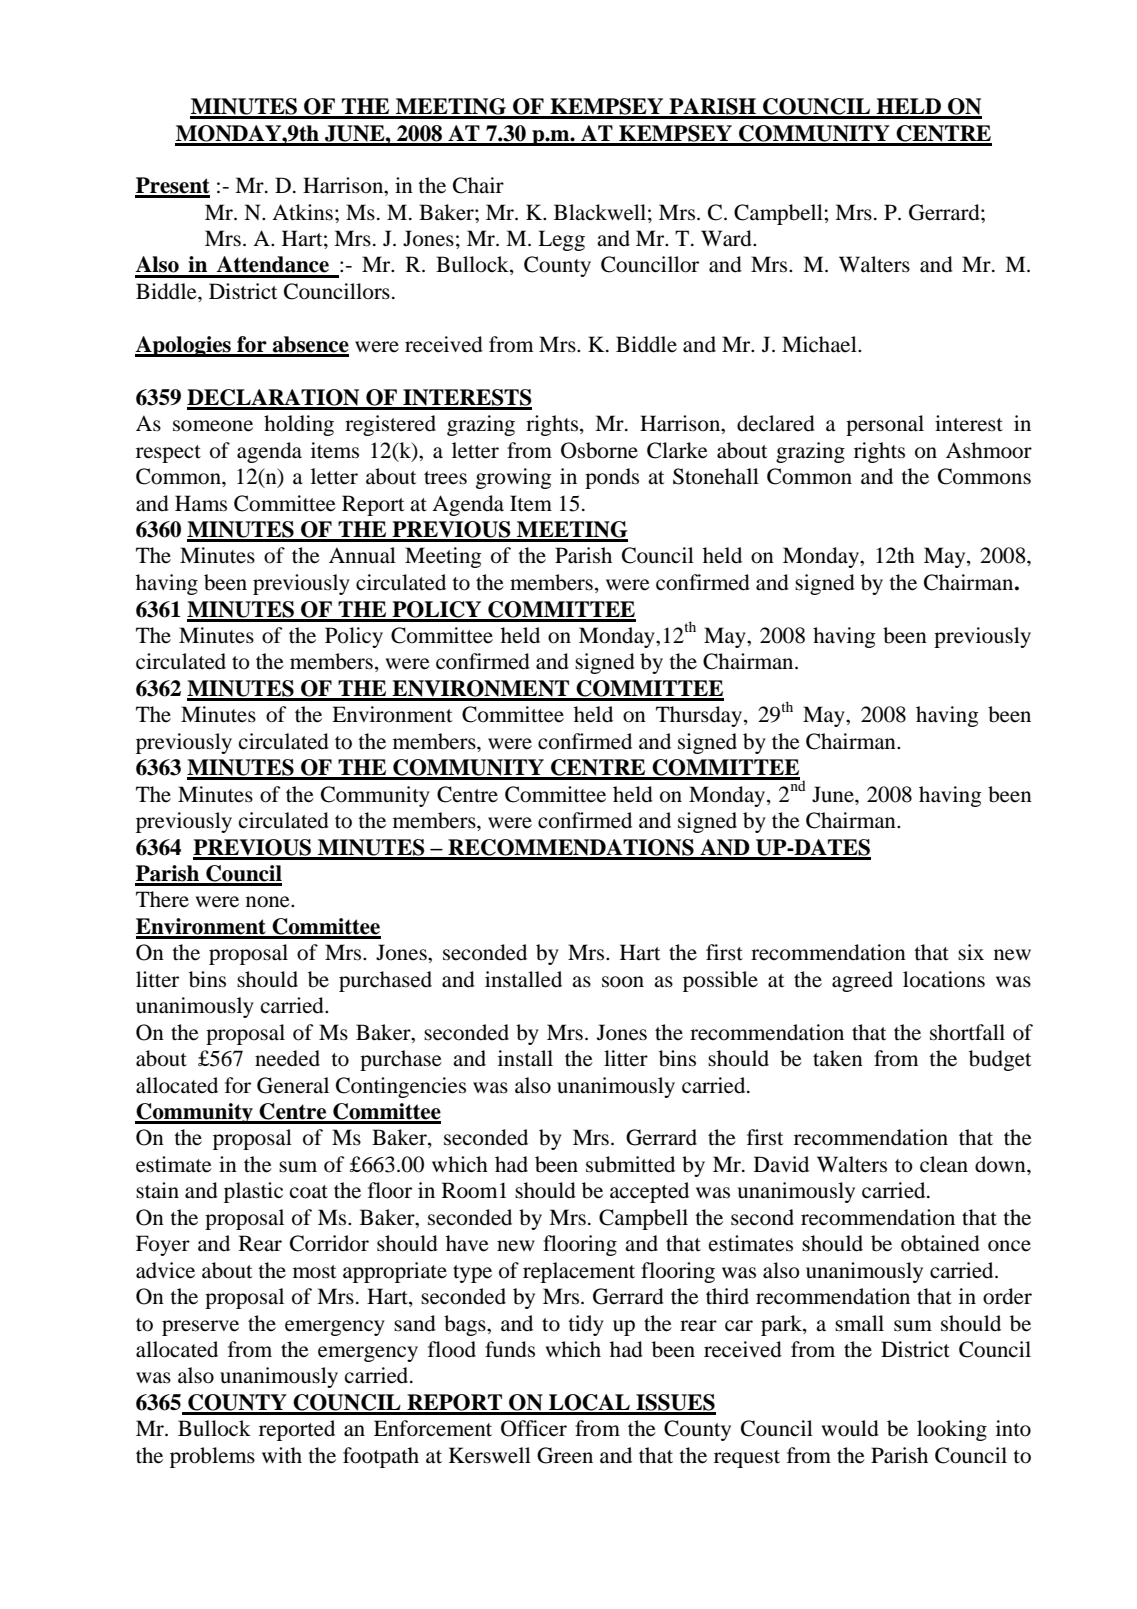 This screenshot has height=1609, width=1137. What do you see at coordinates (885, 425) in the screenshot?
I see `personal` at bounding box center [885, 425].
